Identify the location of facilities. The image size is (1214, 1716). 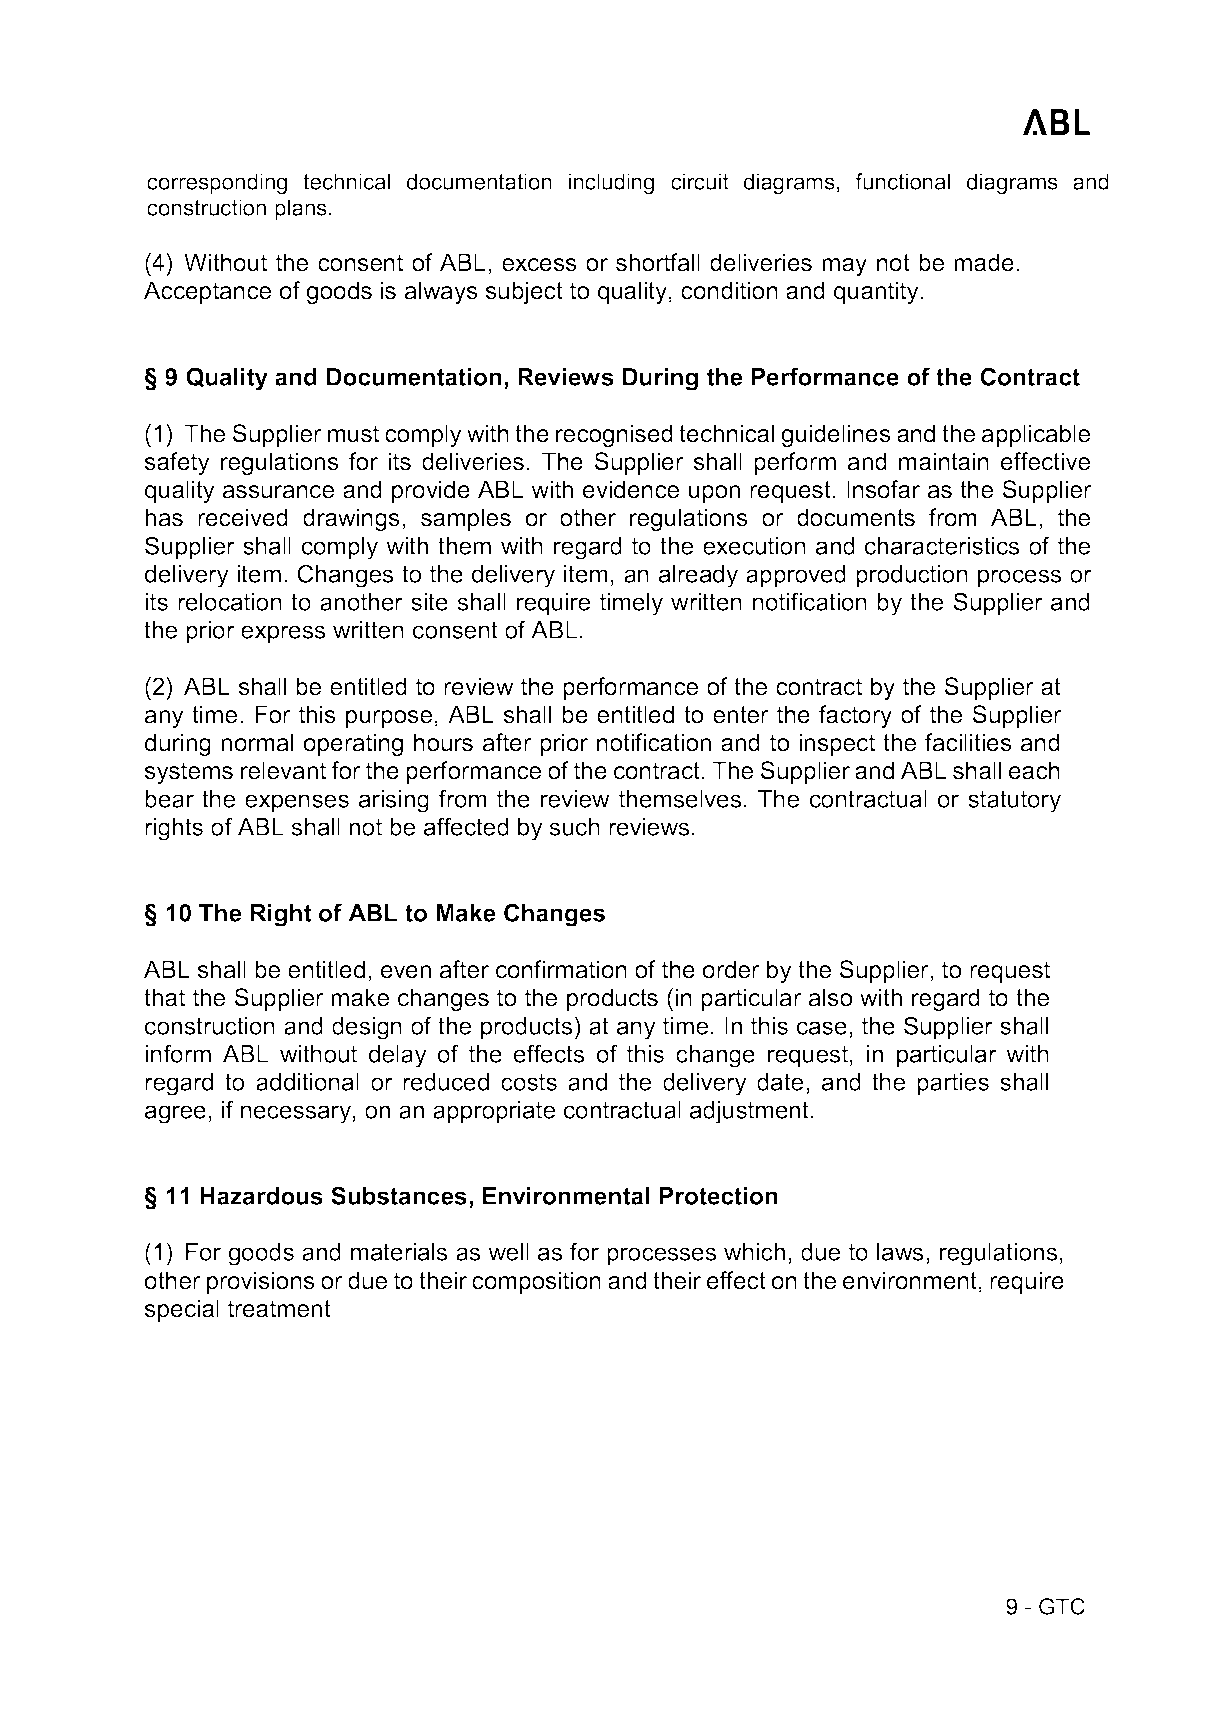
(968, 742).
